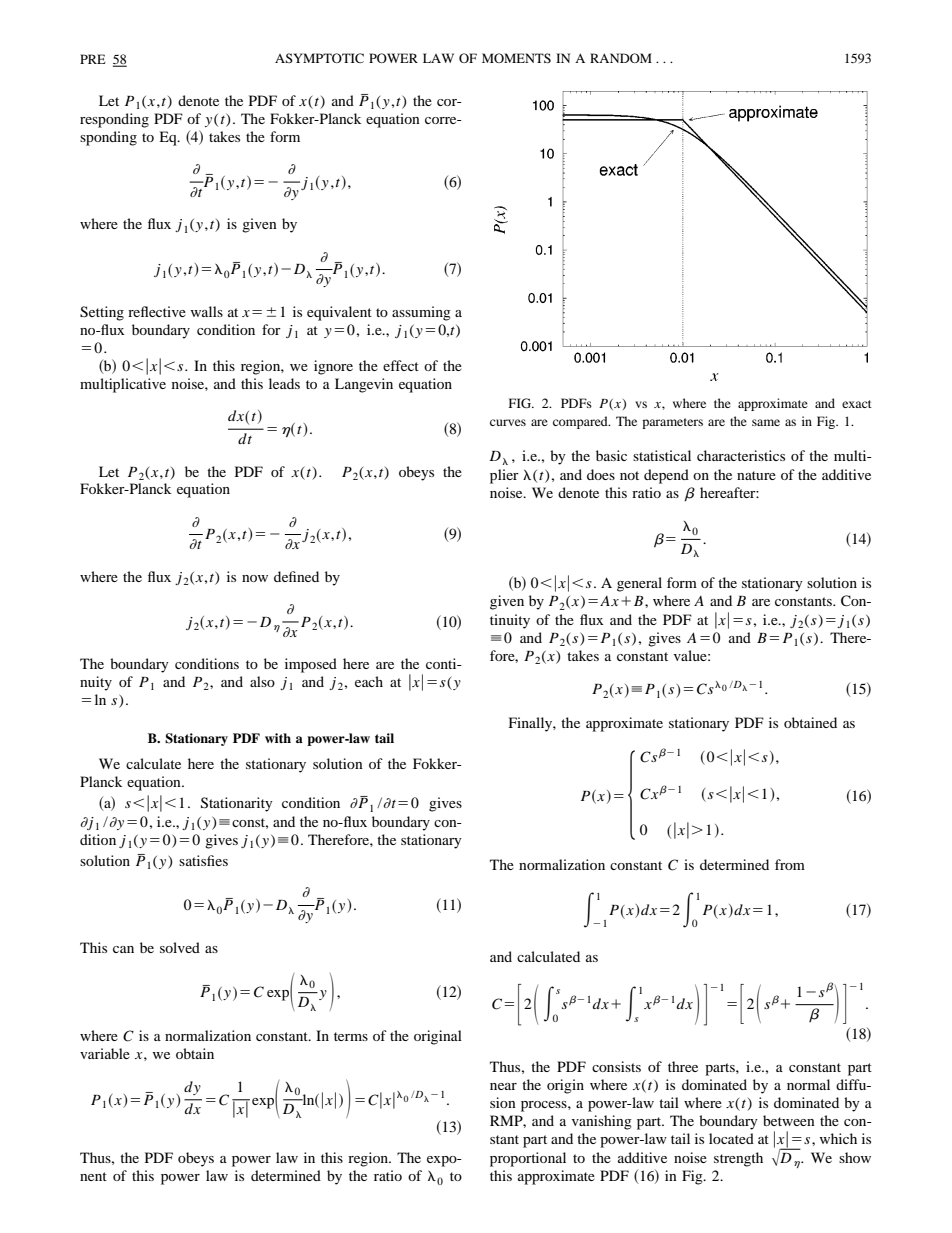 This screenshot has width=952, height=1233. I want to click on MOMENTS, so click(516, 58).
